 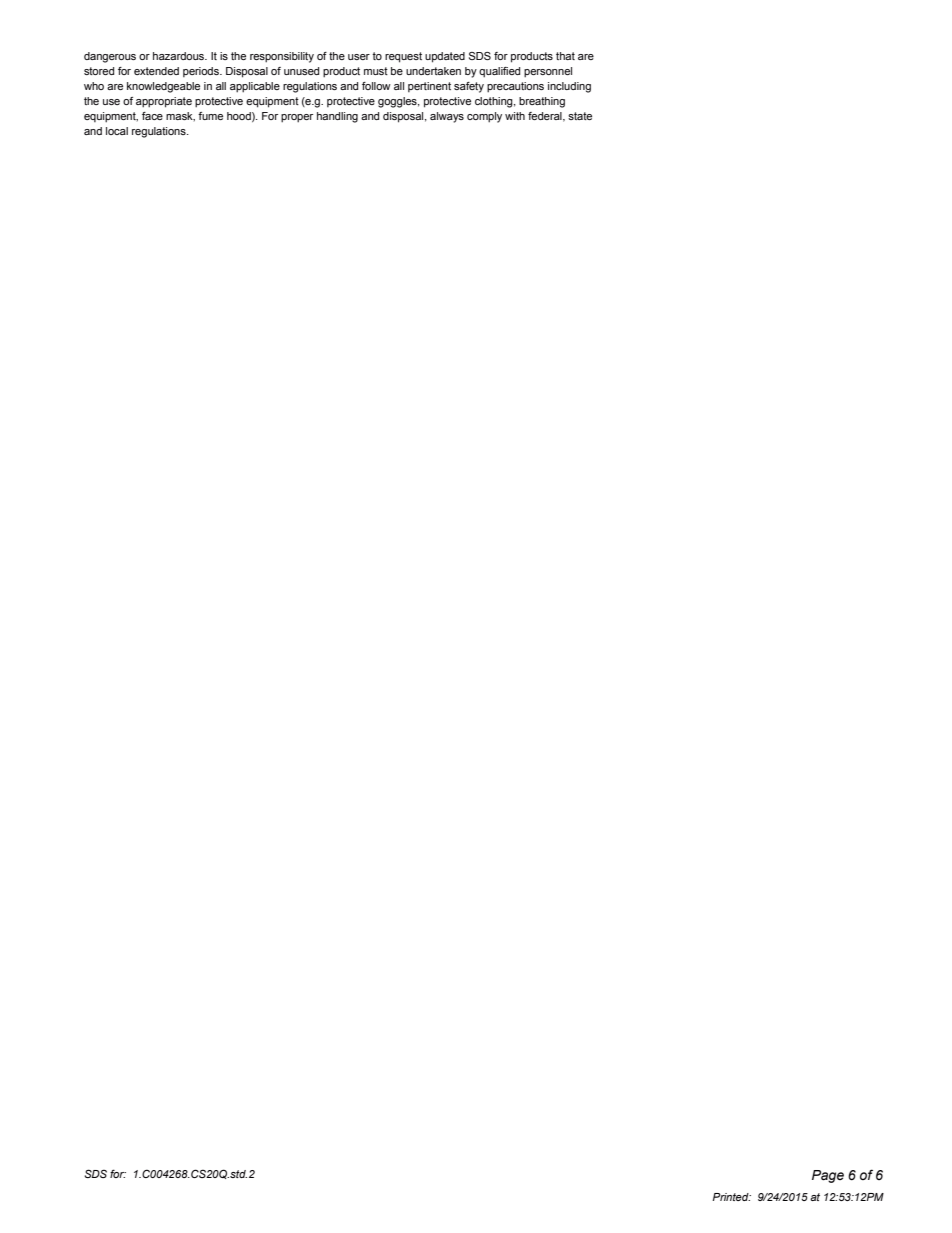 What do you see at coordinates (515, 116) in the screenshot?
I see `with` at bounding box center [515, 116].
